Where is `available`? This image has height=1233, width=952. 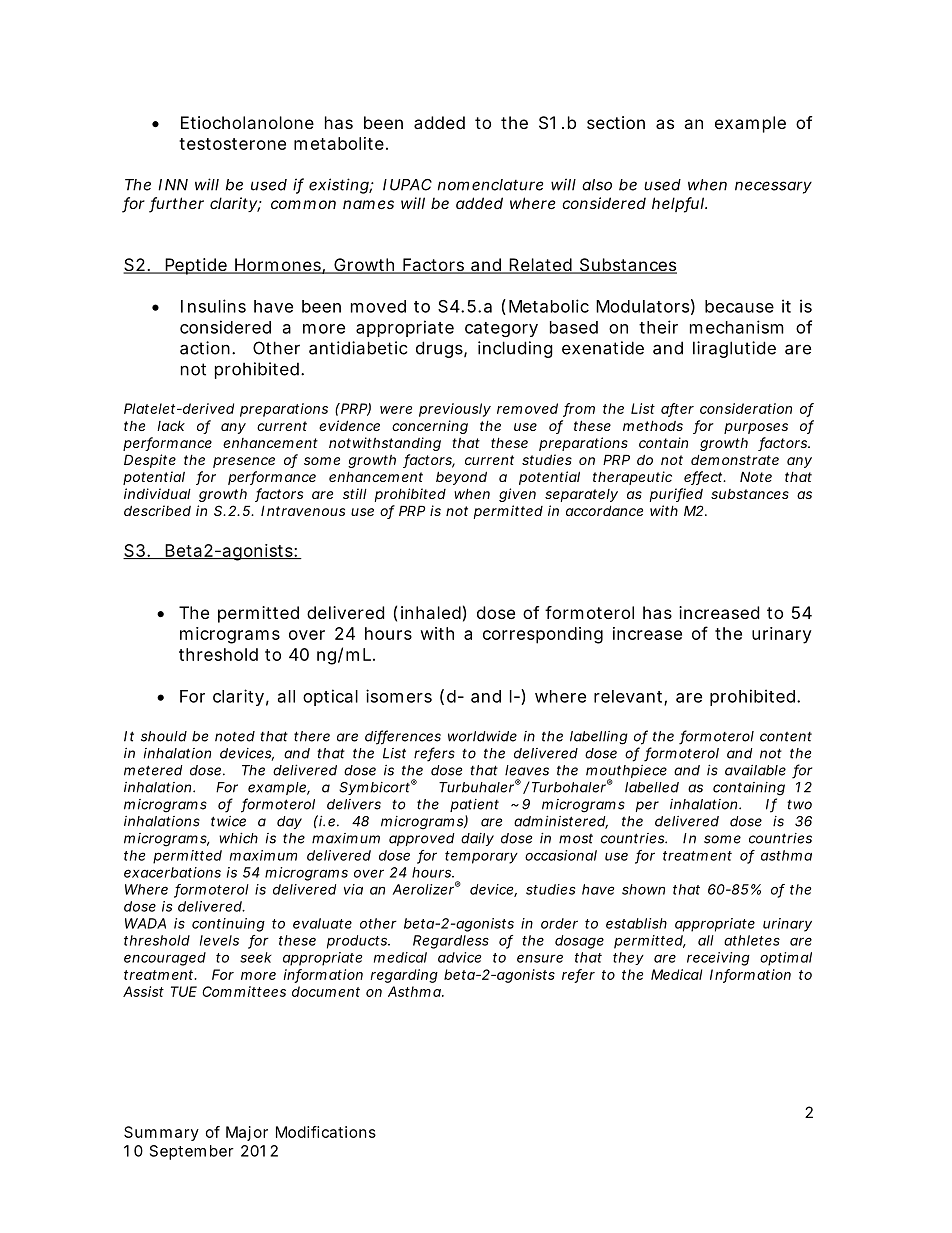
available is located at coordinates (755, 770).
